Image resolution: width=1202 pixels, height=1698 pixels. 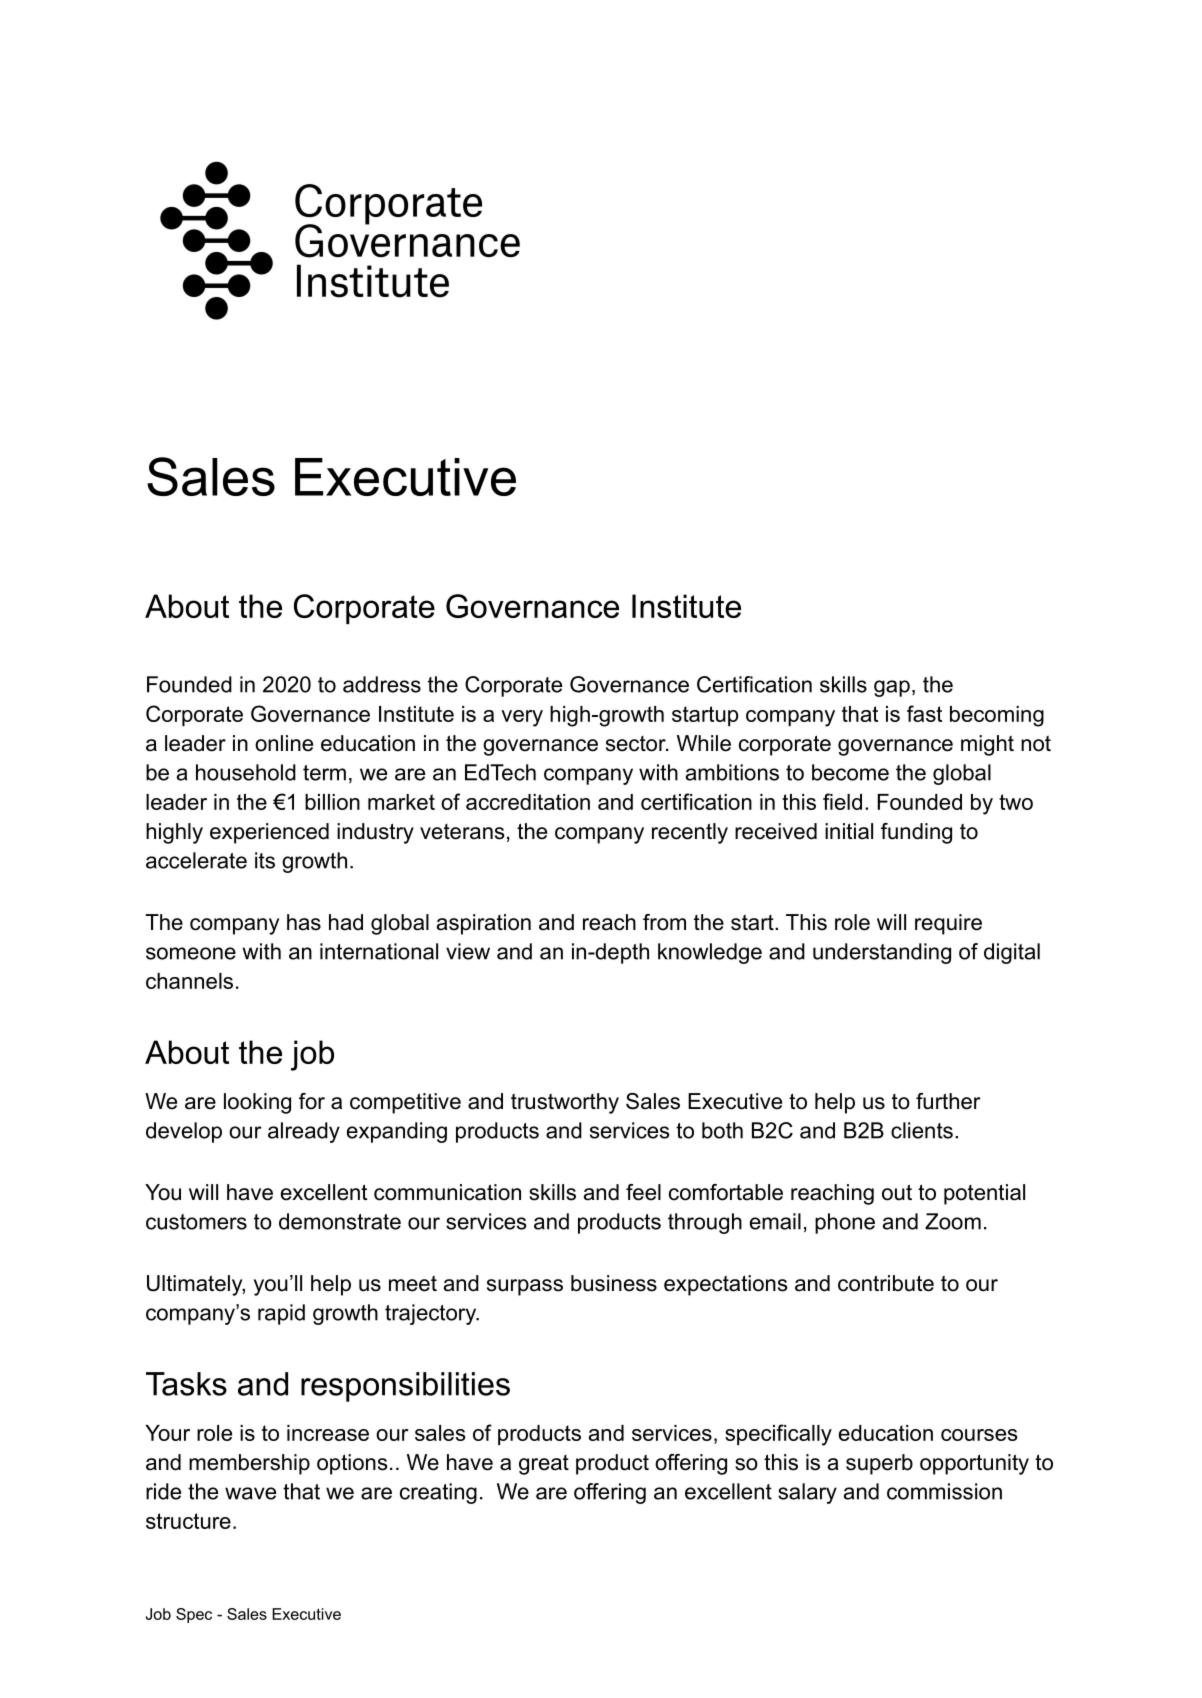 What do you see at coordinates (250, 1493) in the page?
I see `wave` at bounding box center [250, 1493].
